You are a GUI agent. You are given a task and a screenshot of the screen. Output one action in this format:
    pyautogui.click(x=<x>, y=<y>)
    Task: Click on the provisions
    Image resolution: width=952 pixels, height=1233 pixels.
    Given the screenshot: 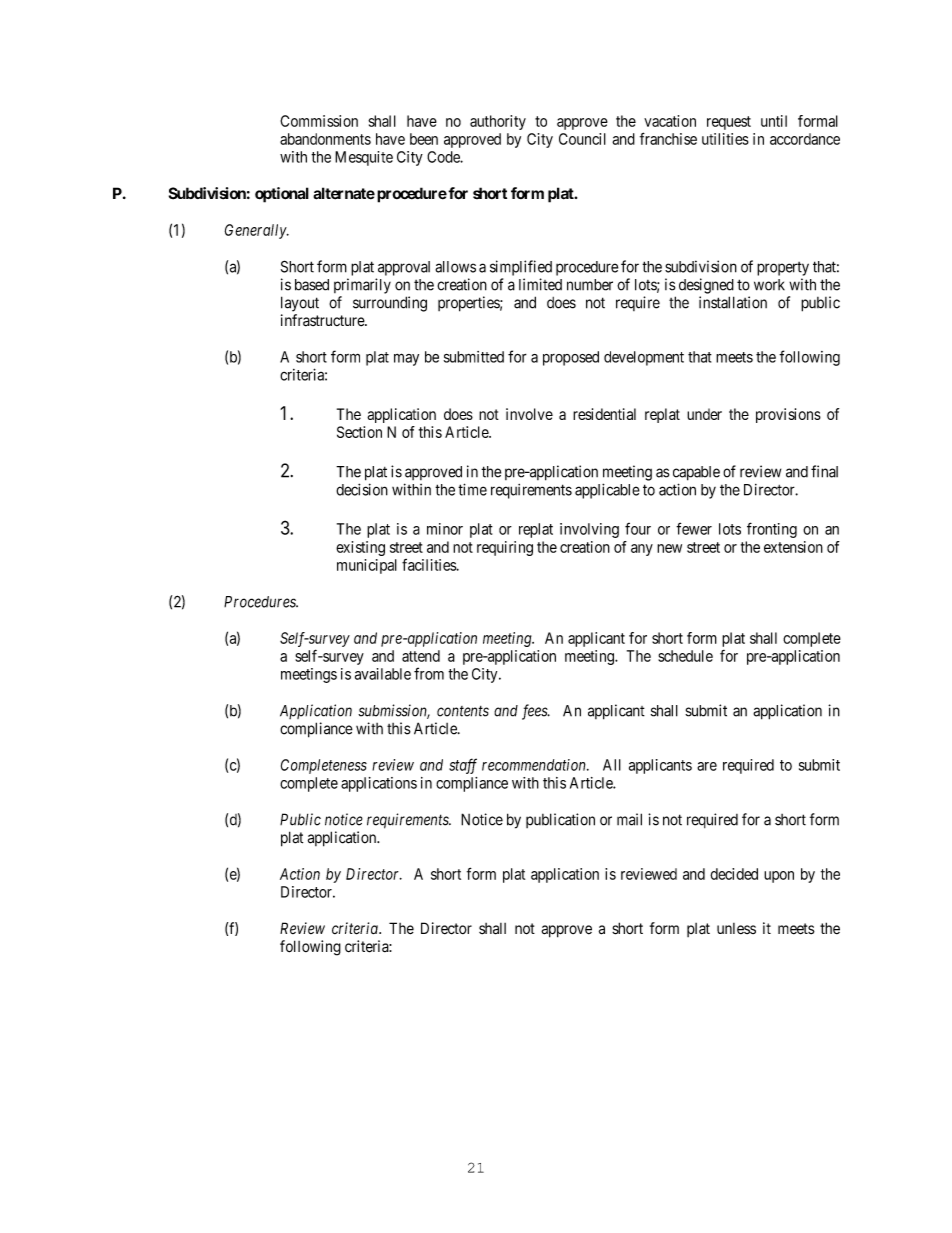 What is the action you would take?
    pyautogui.click(x=788, y=415)
